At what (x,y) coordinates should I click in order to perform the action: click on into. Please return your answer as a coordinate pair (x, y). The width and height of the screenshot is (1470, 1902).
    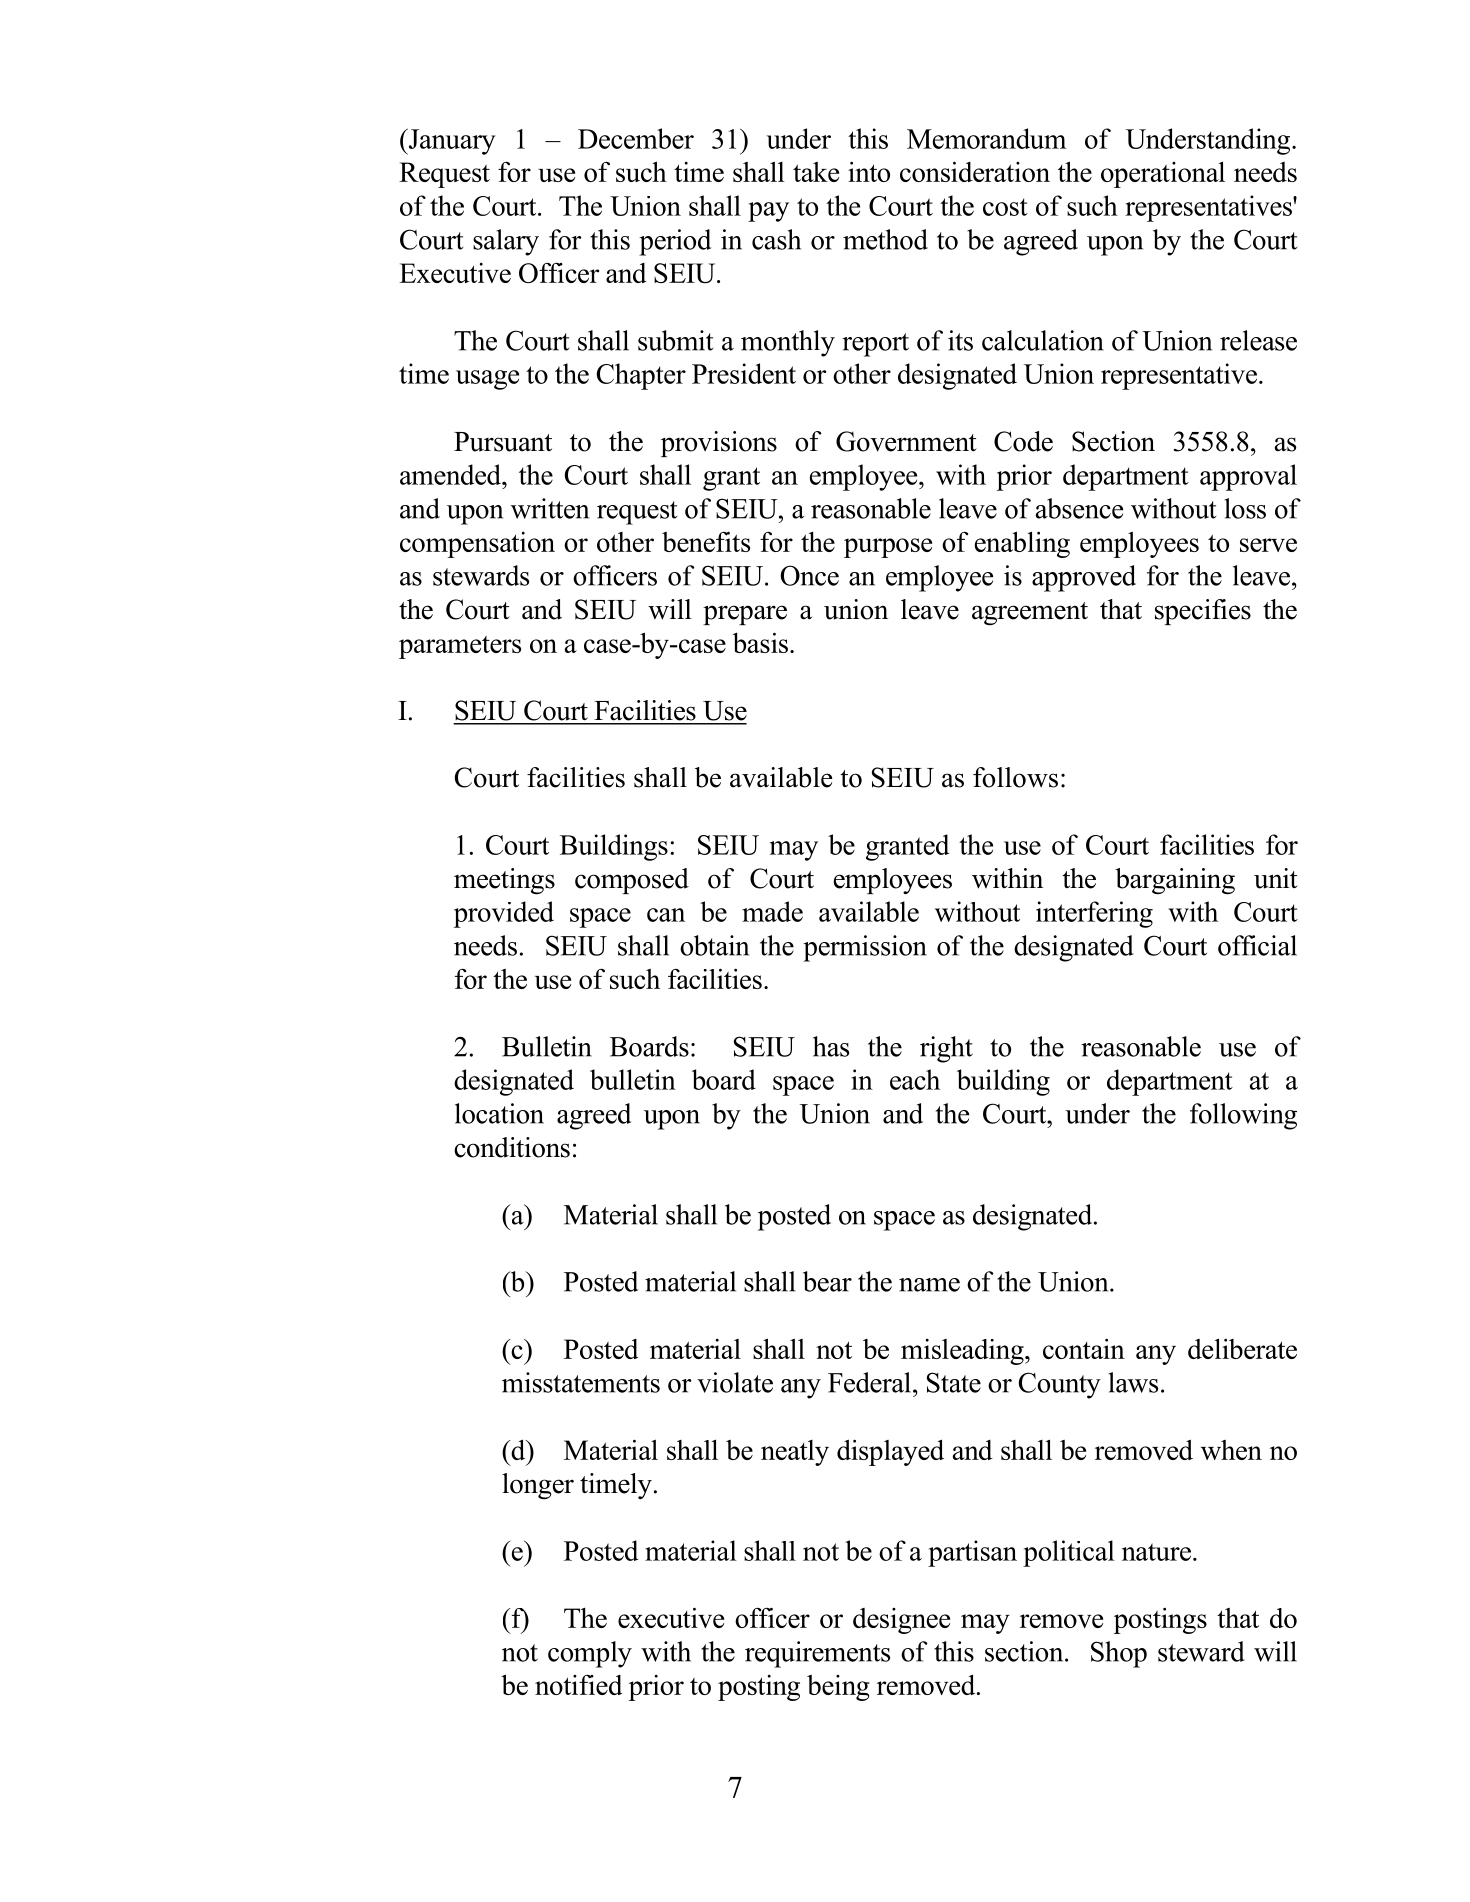
    Looking at the image, I should click on (869, 171).
